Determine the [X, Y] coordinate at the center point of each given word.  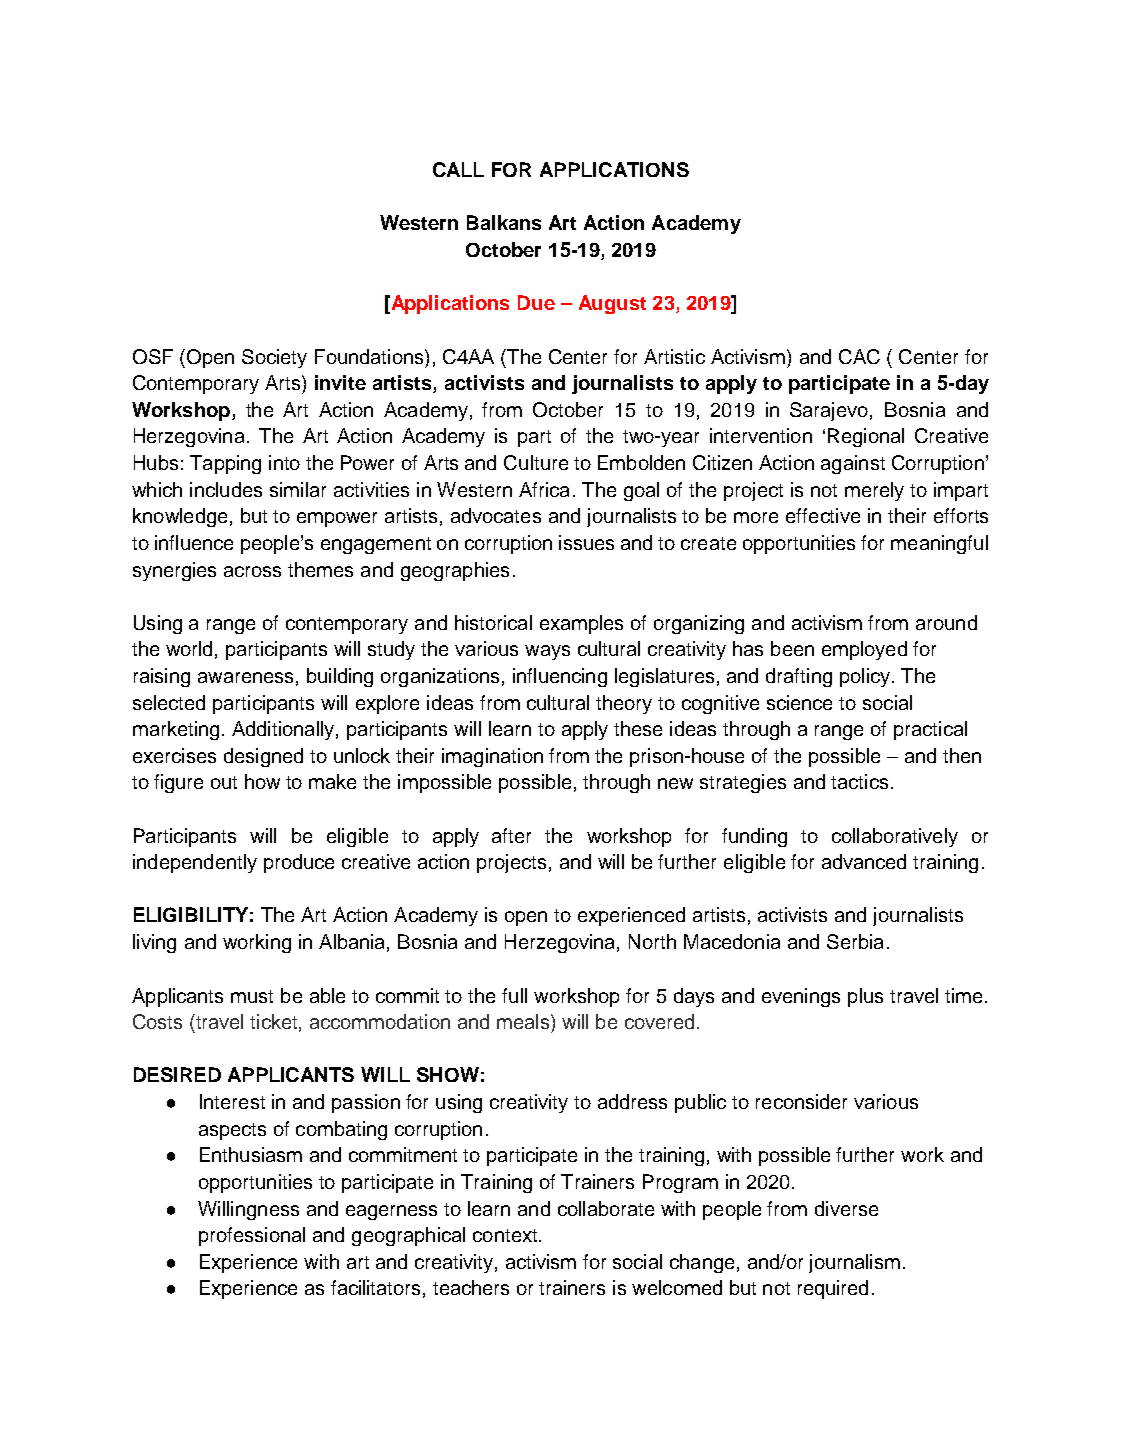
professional [252, 1236]
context [505, 1235]
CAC [859, 356]
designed [263, 757]
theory [624, 704]
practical [930, 730]
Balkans [504, 222]
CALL [458, 169]
